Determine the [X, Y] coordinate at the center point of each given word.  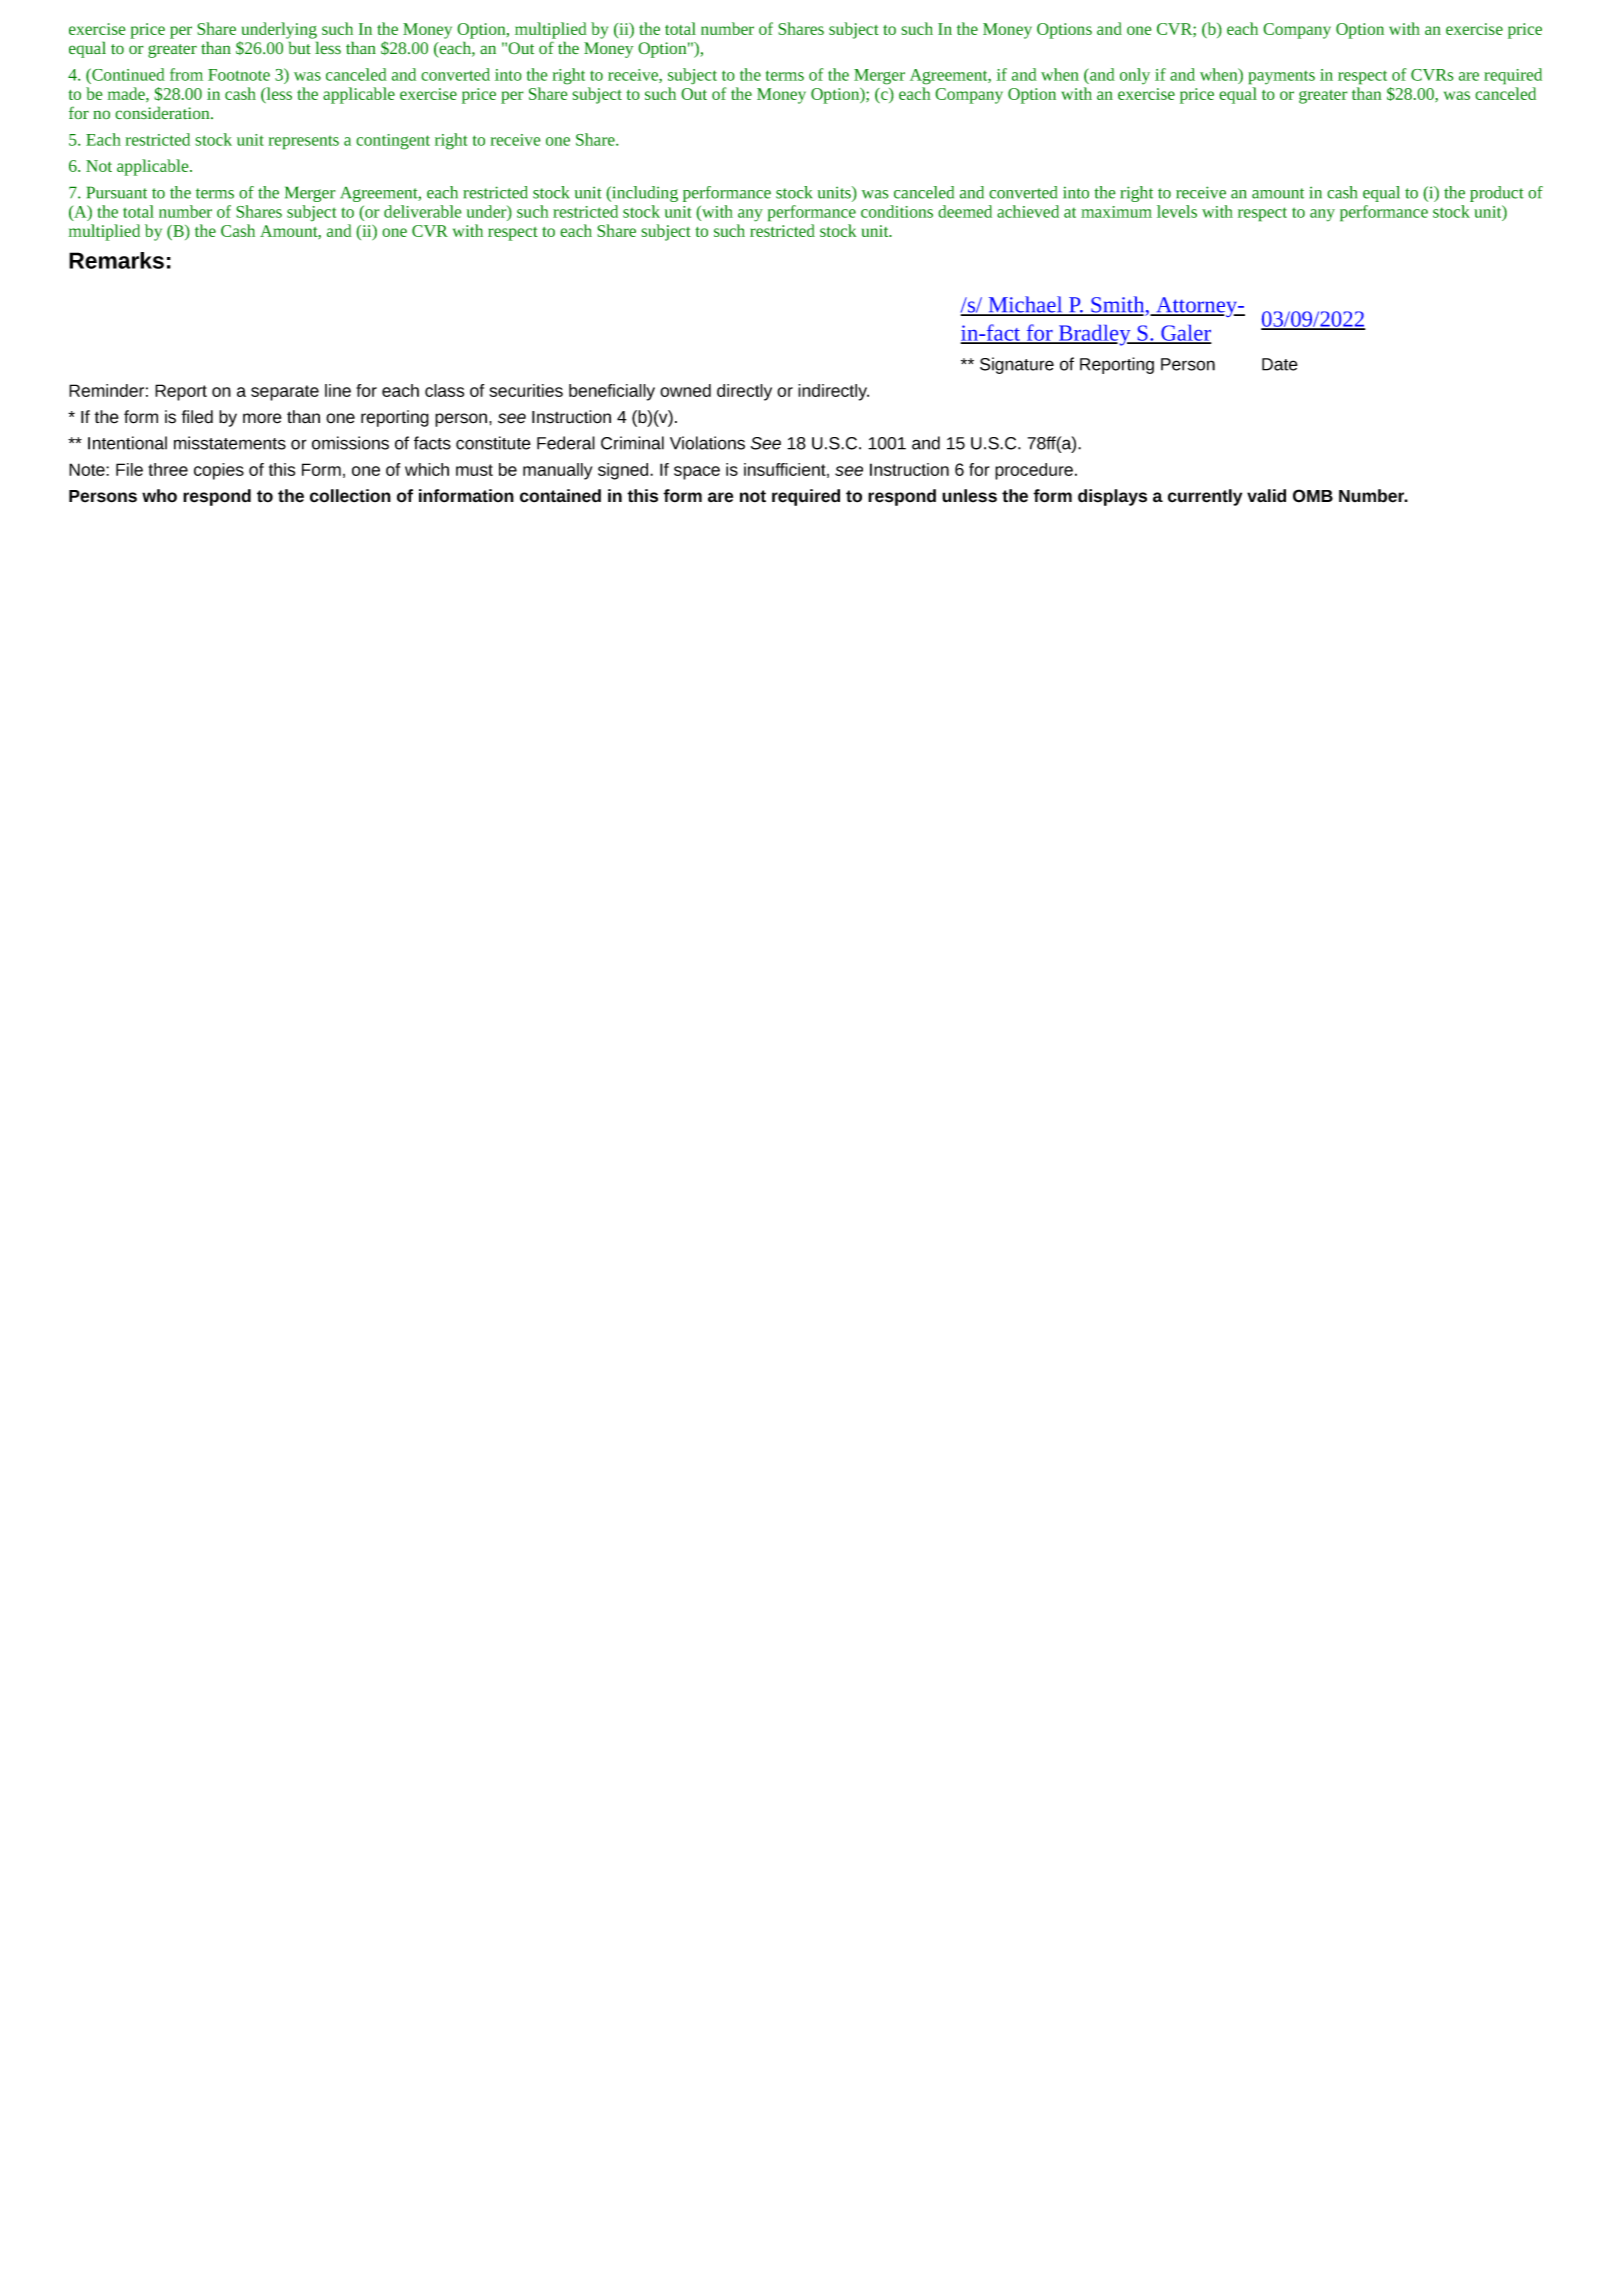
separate [285, 393]
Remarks [116, 260]
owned [685, 390]
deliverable [423, 211]
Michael [1025, 305]
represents [303, 142]
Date [1280, 364]
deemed [965, 211]
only [1135, 76]
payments [1281, 77]
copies [219, 471]
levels [1177, 211]
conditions [897, 211]
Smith [1118, 305]
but [300, 48]
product [1497, 194]
